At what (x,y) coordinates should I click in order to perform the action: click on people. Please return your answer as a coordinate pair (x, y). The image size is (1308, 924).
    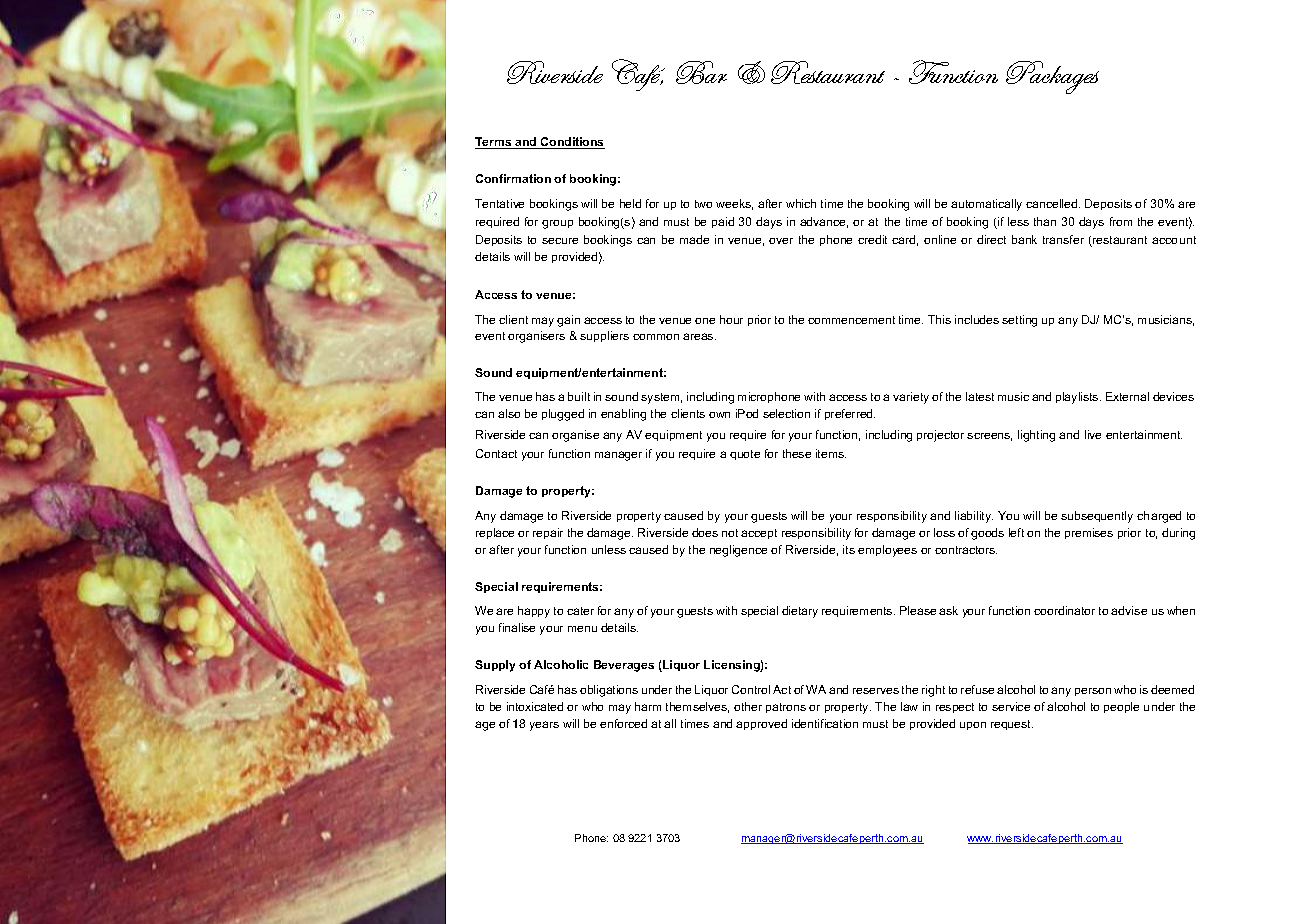
    Looking at the image, I should click on (1121, 707).
